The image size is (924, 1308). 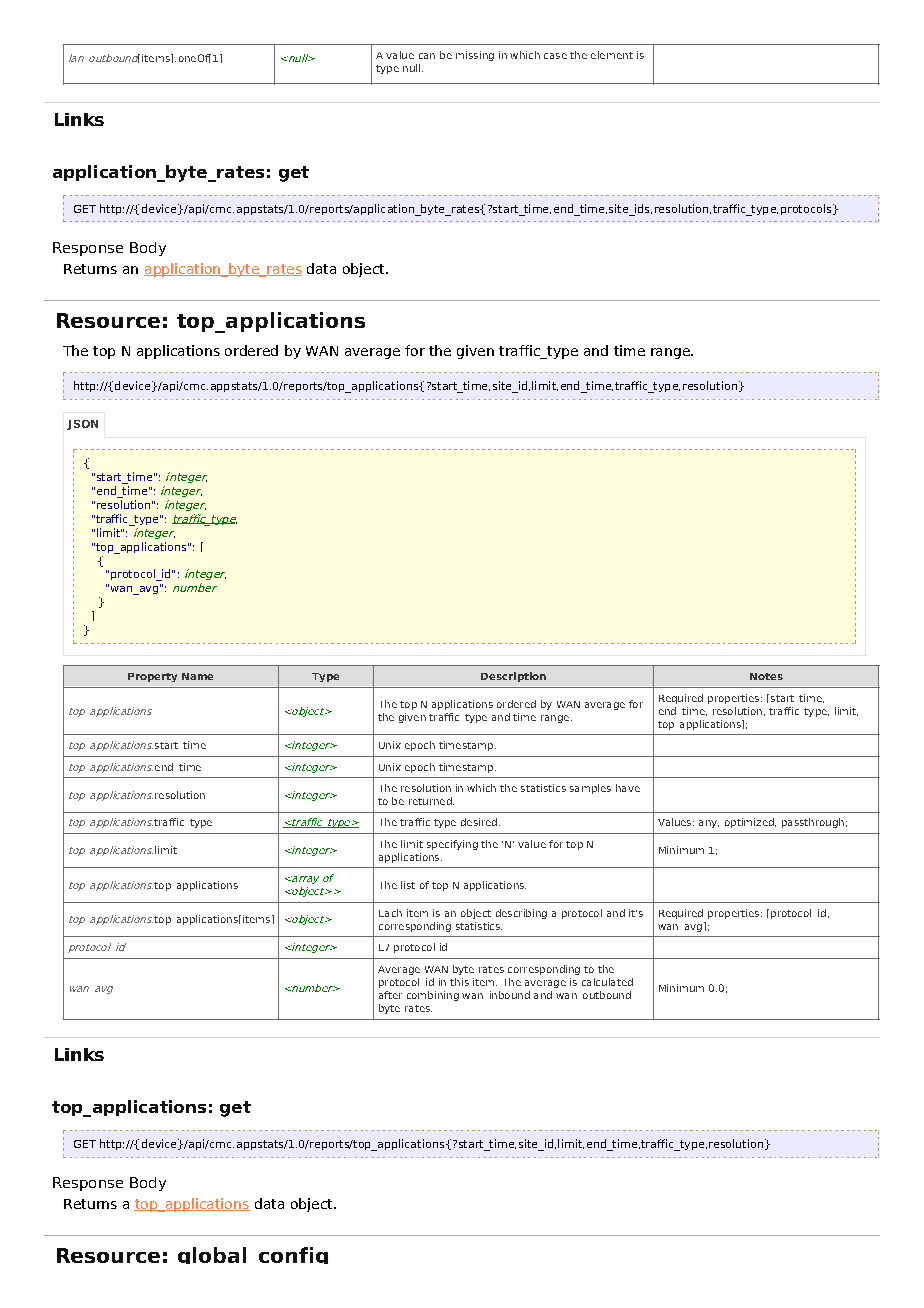 I want to click on Name, so click(x=197, y=676).
